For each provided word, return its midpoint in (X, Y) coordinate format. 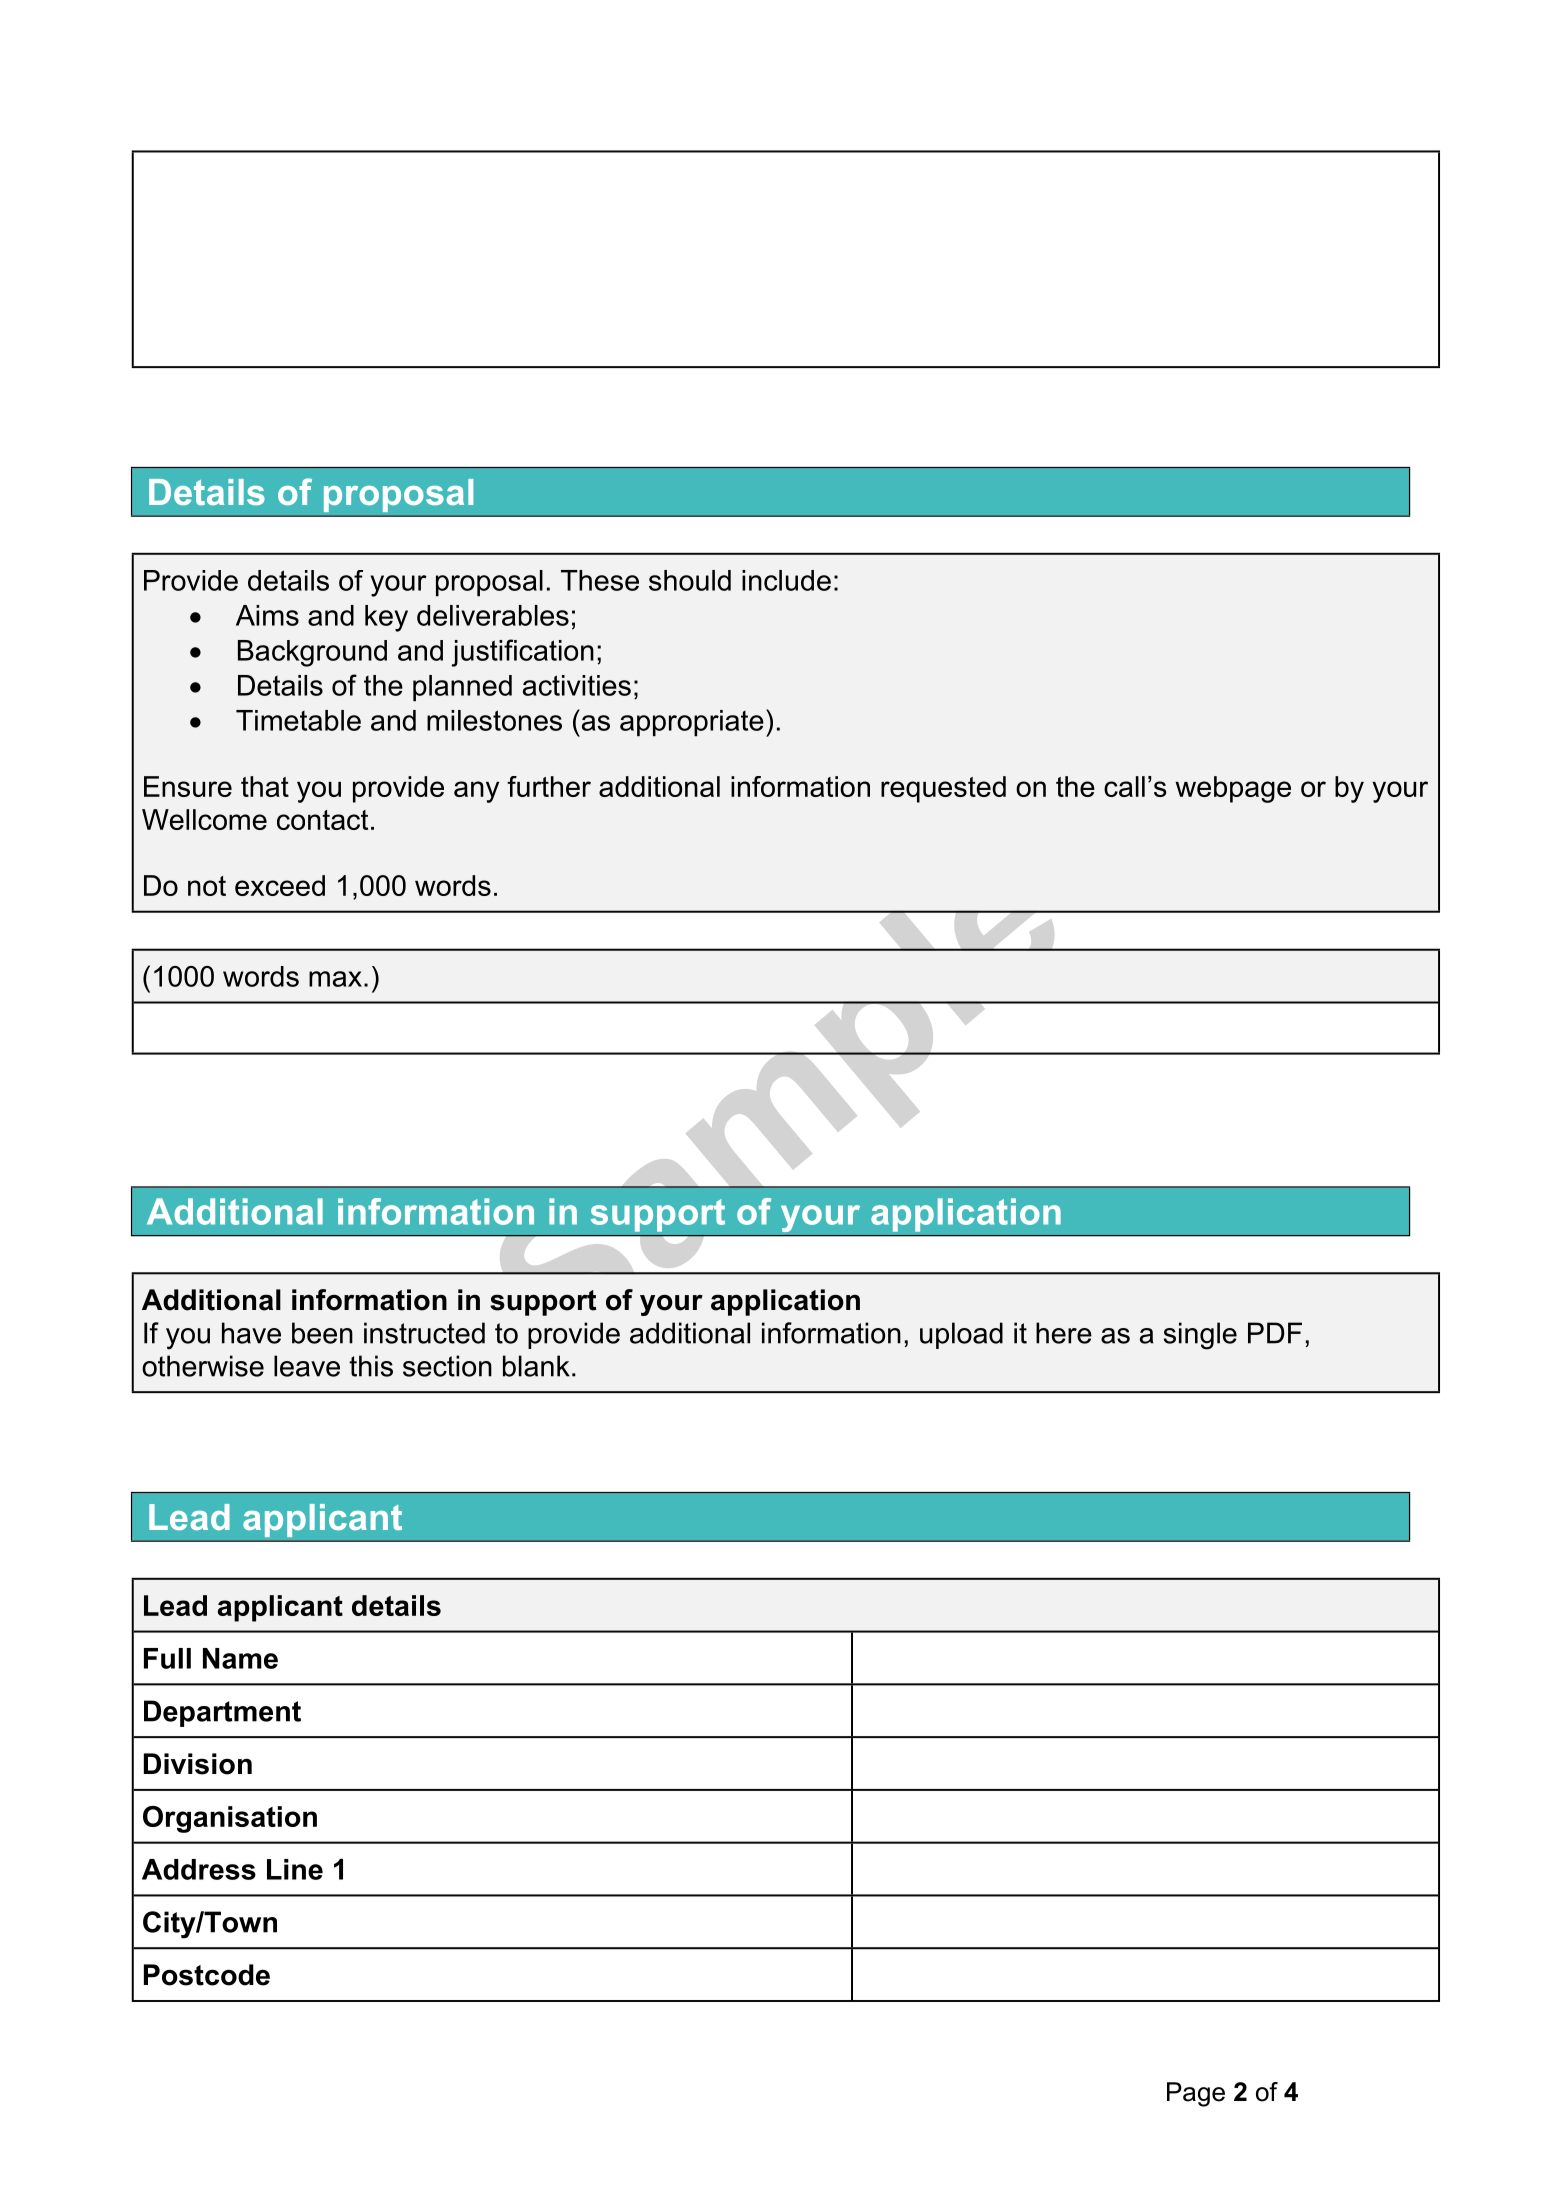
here (1064, 1333)
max (335, 979)
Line (295, 1869)
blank (536, 1366)
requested (943, 789)
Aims (267, 615)
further (549, 786)
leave (307, 1366)
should (690, 580)
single (1200, 1336)
